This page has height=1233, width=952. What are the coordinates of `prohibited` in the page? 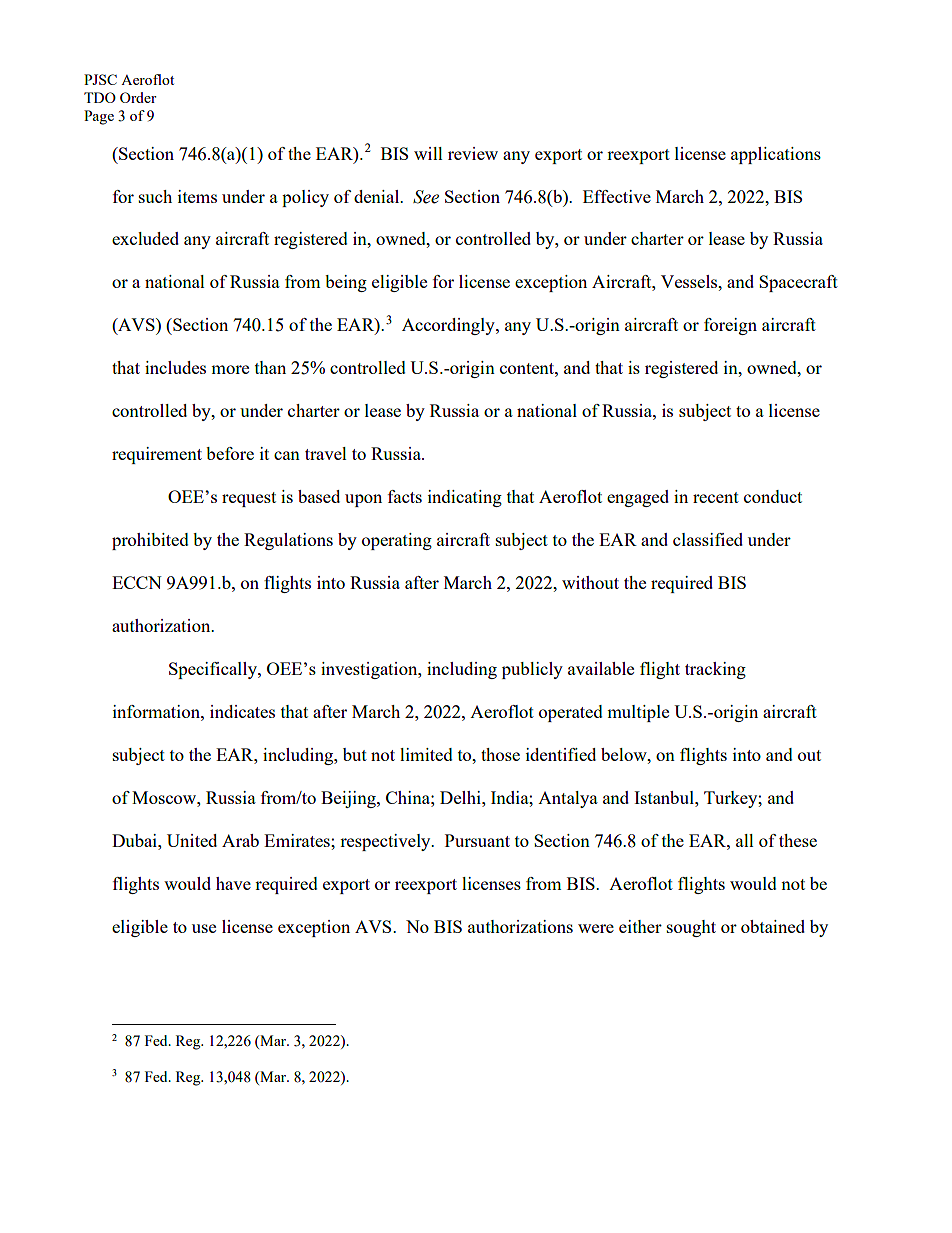 It's located at (150, 541).
